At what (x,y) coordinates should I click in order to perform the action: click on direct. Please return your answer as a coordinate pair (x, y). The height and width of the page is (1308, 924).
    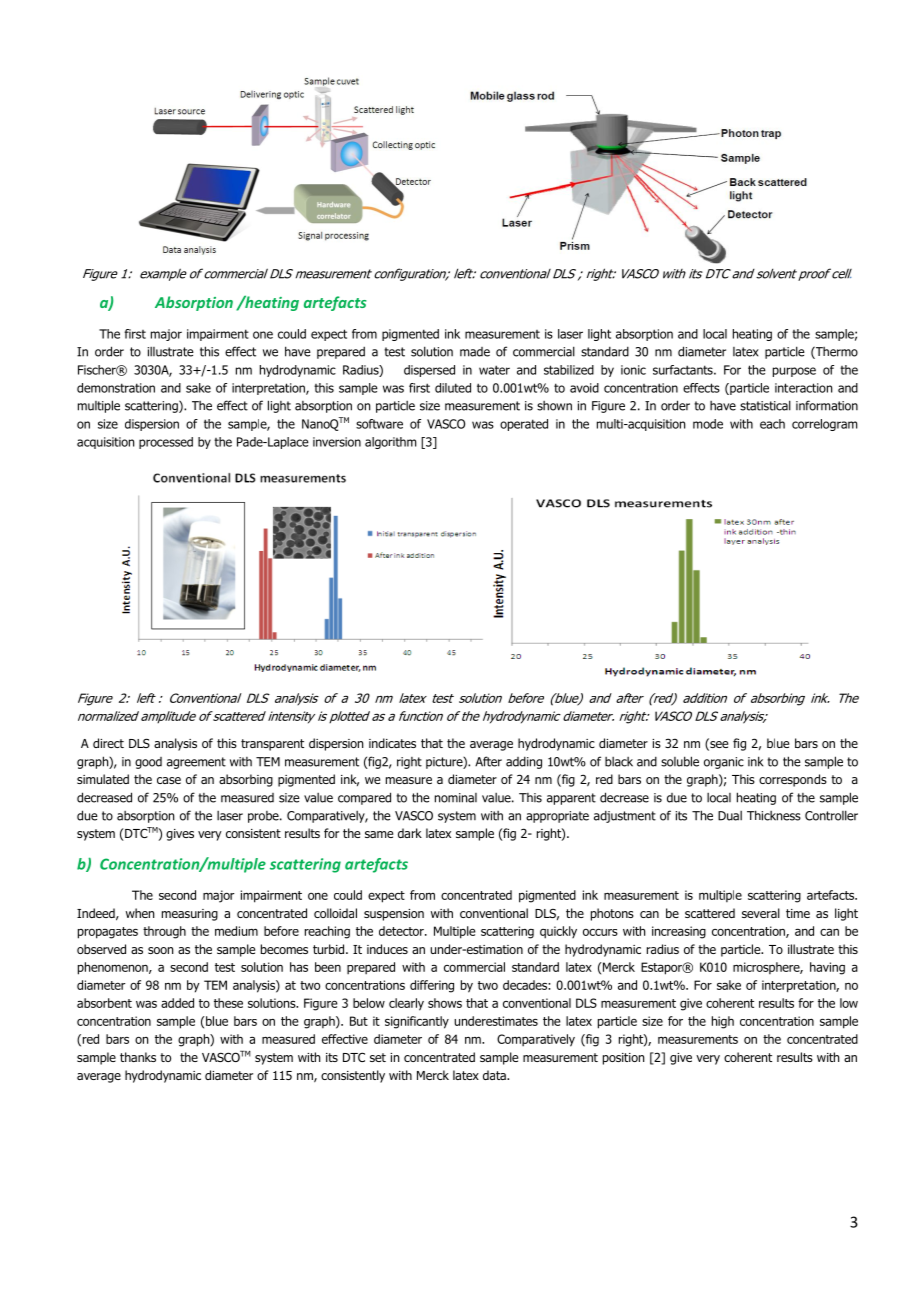
    Looking at the image, I should click on (108, 743).
